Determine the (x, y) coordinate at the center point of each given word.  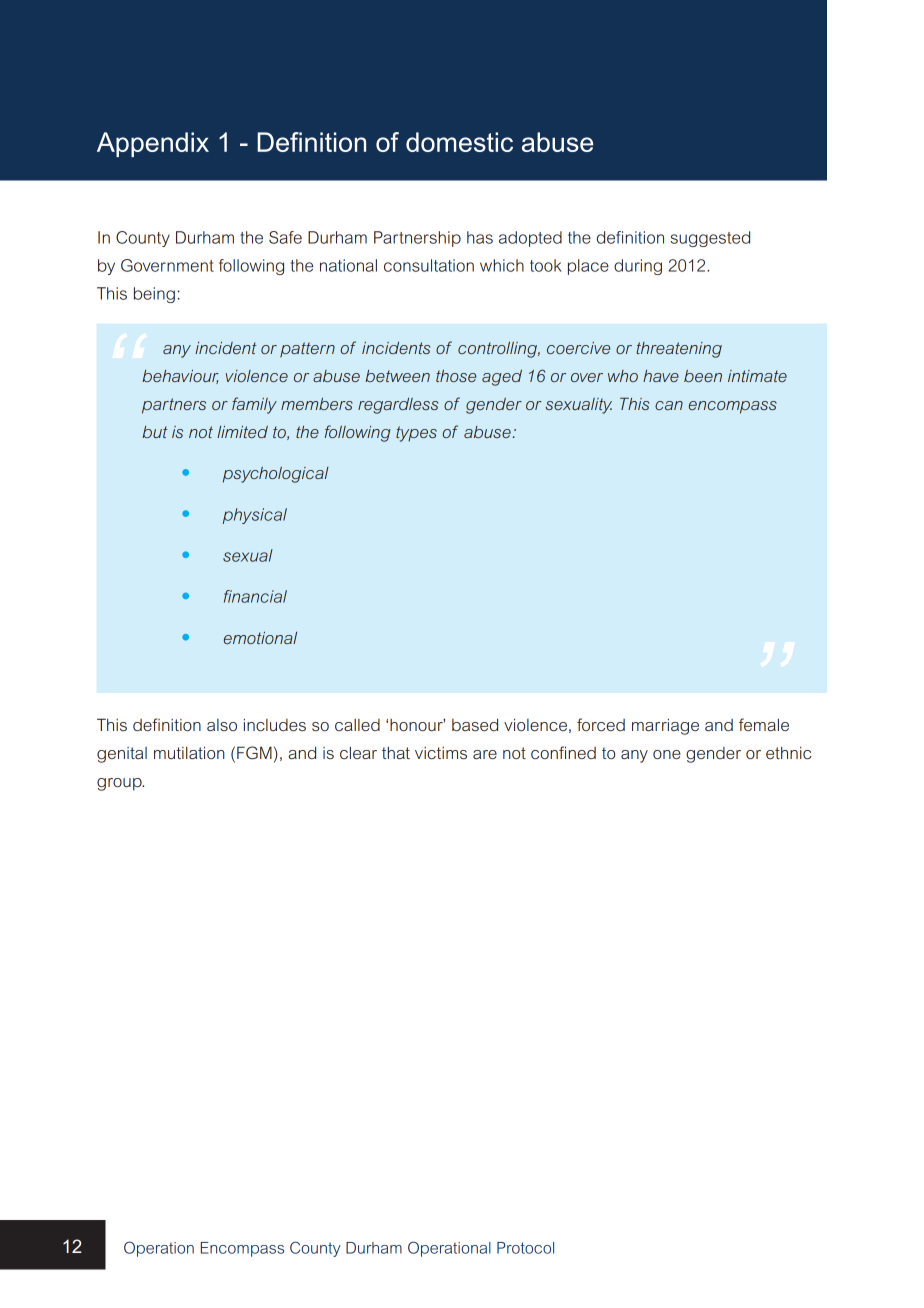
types (416, 434)
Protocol (525, 1248)
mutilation (189, 752)
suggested (710, 239)
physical (255, 516)
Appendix (153, 144)
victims (441, 753)
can (669, 405)
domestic (459, 142)
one (667, 754)
